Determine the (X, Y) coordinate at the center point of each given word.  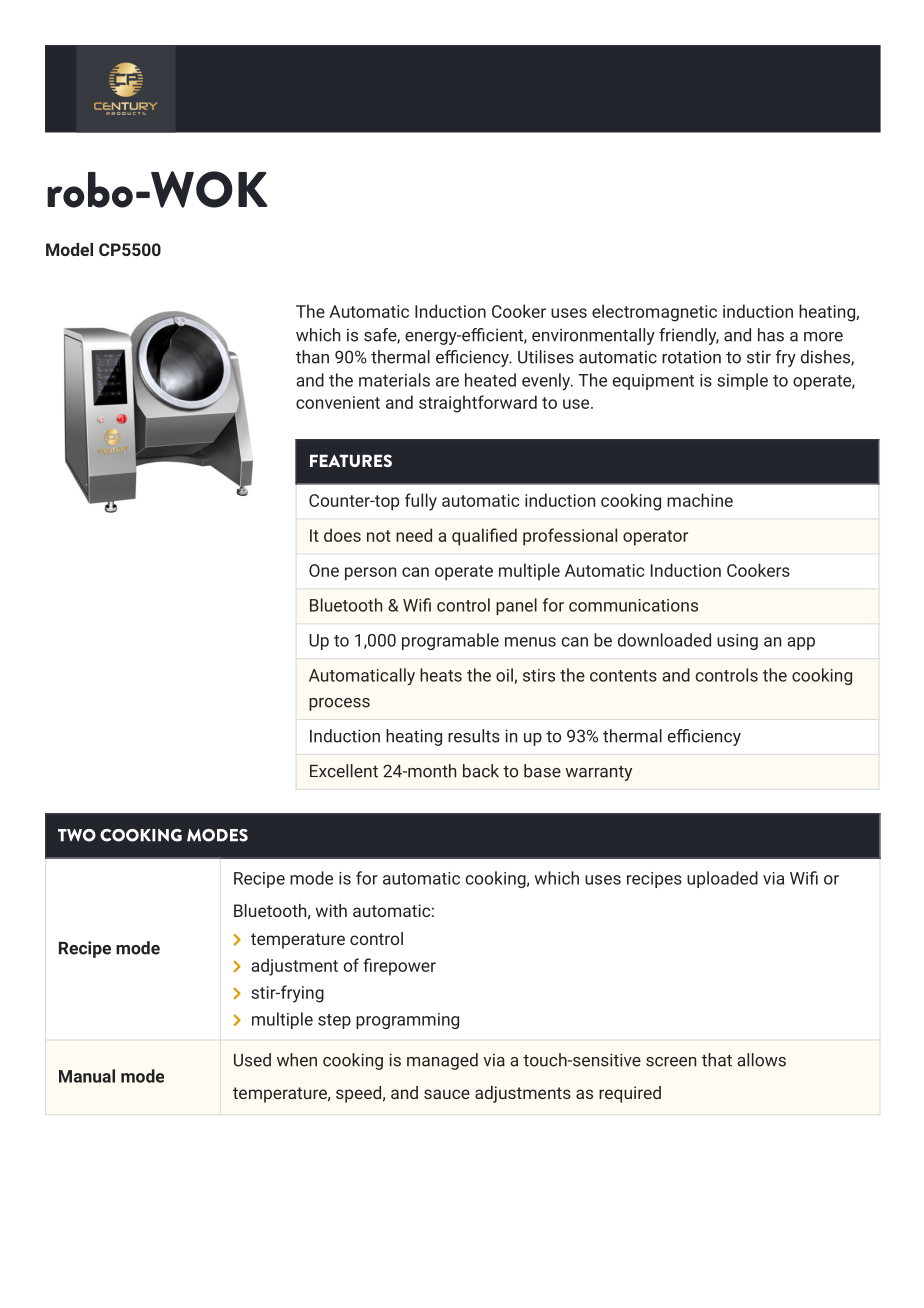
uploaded (722, 879)
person (370, 574)
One (324, 570)
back (481, 771)
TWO (77, 835)
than (312, 357)
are (447, 382)
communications (633, 605)
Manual (87, 1076)
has (771, 335)
